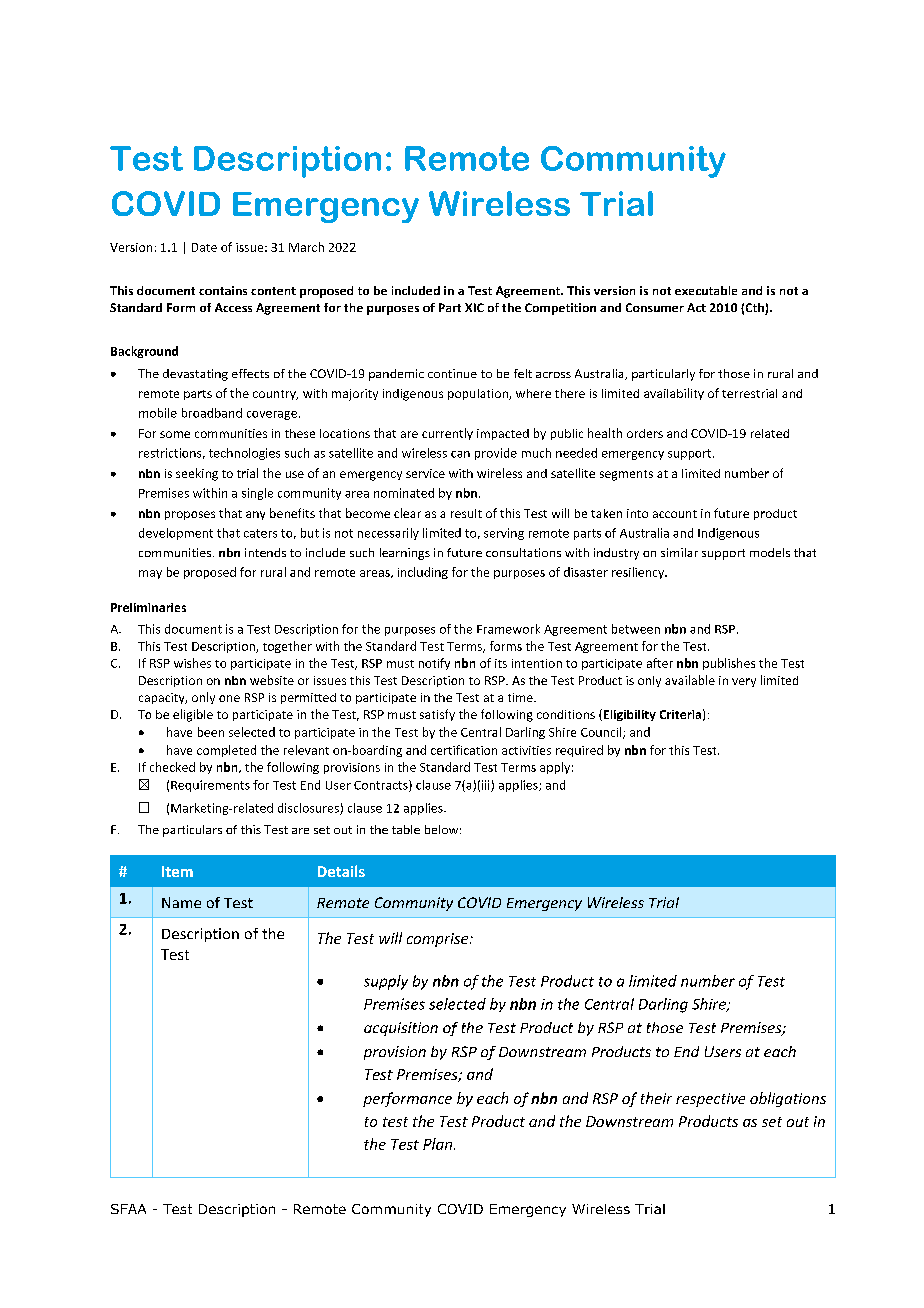 The width and height of the page is (924, 1308). Describe the element at coordinates (439, 940) in the page. I see `comprise` at that location.
